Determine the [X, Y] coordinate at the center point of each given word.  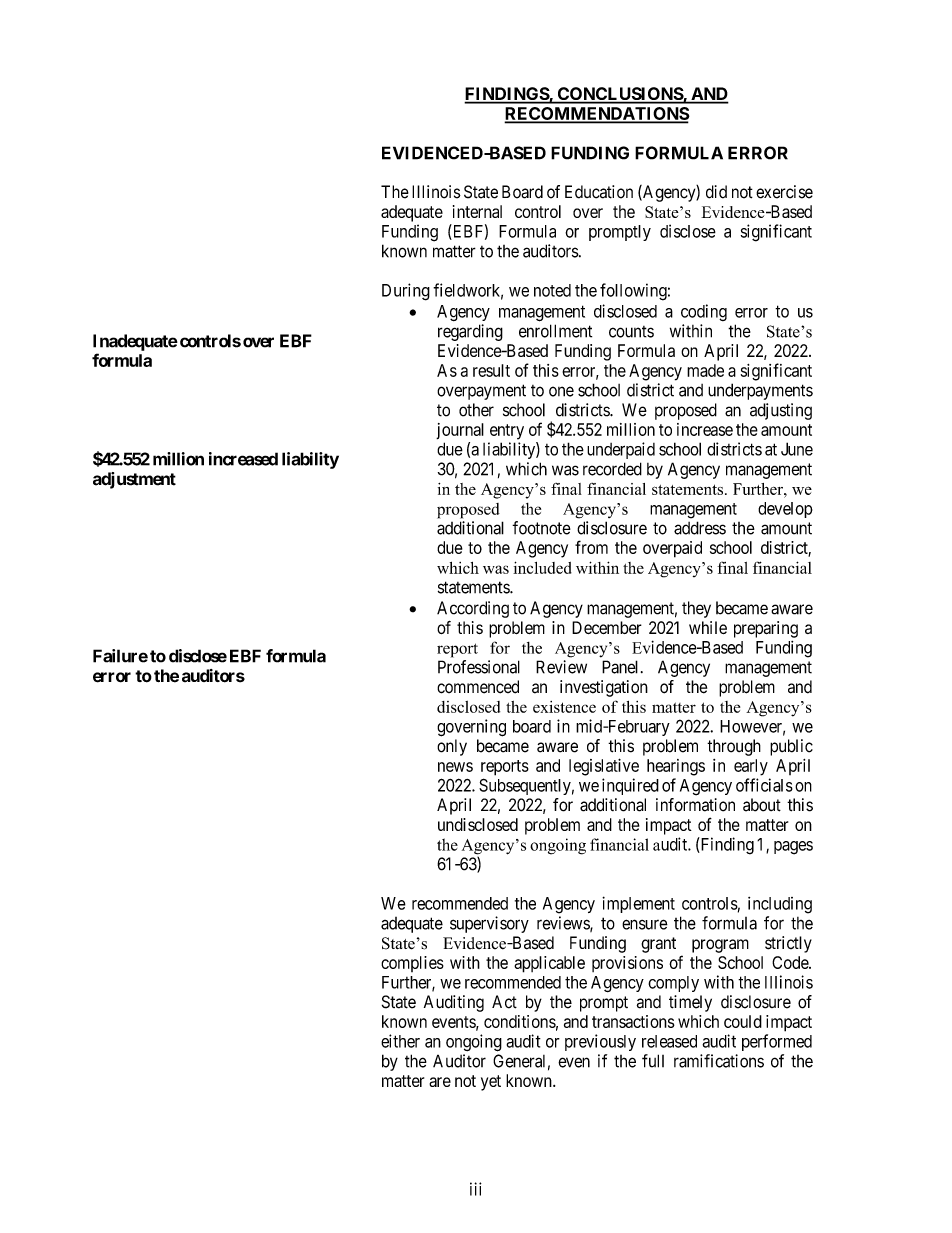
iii [476, 1189]
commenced [478, 687]
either [400, 1041]
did [716, 192]
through [734, 747]
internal [477, 211]
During [406, 292]
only [452, 747]
